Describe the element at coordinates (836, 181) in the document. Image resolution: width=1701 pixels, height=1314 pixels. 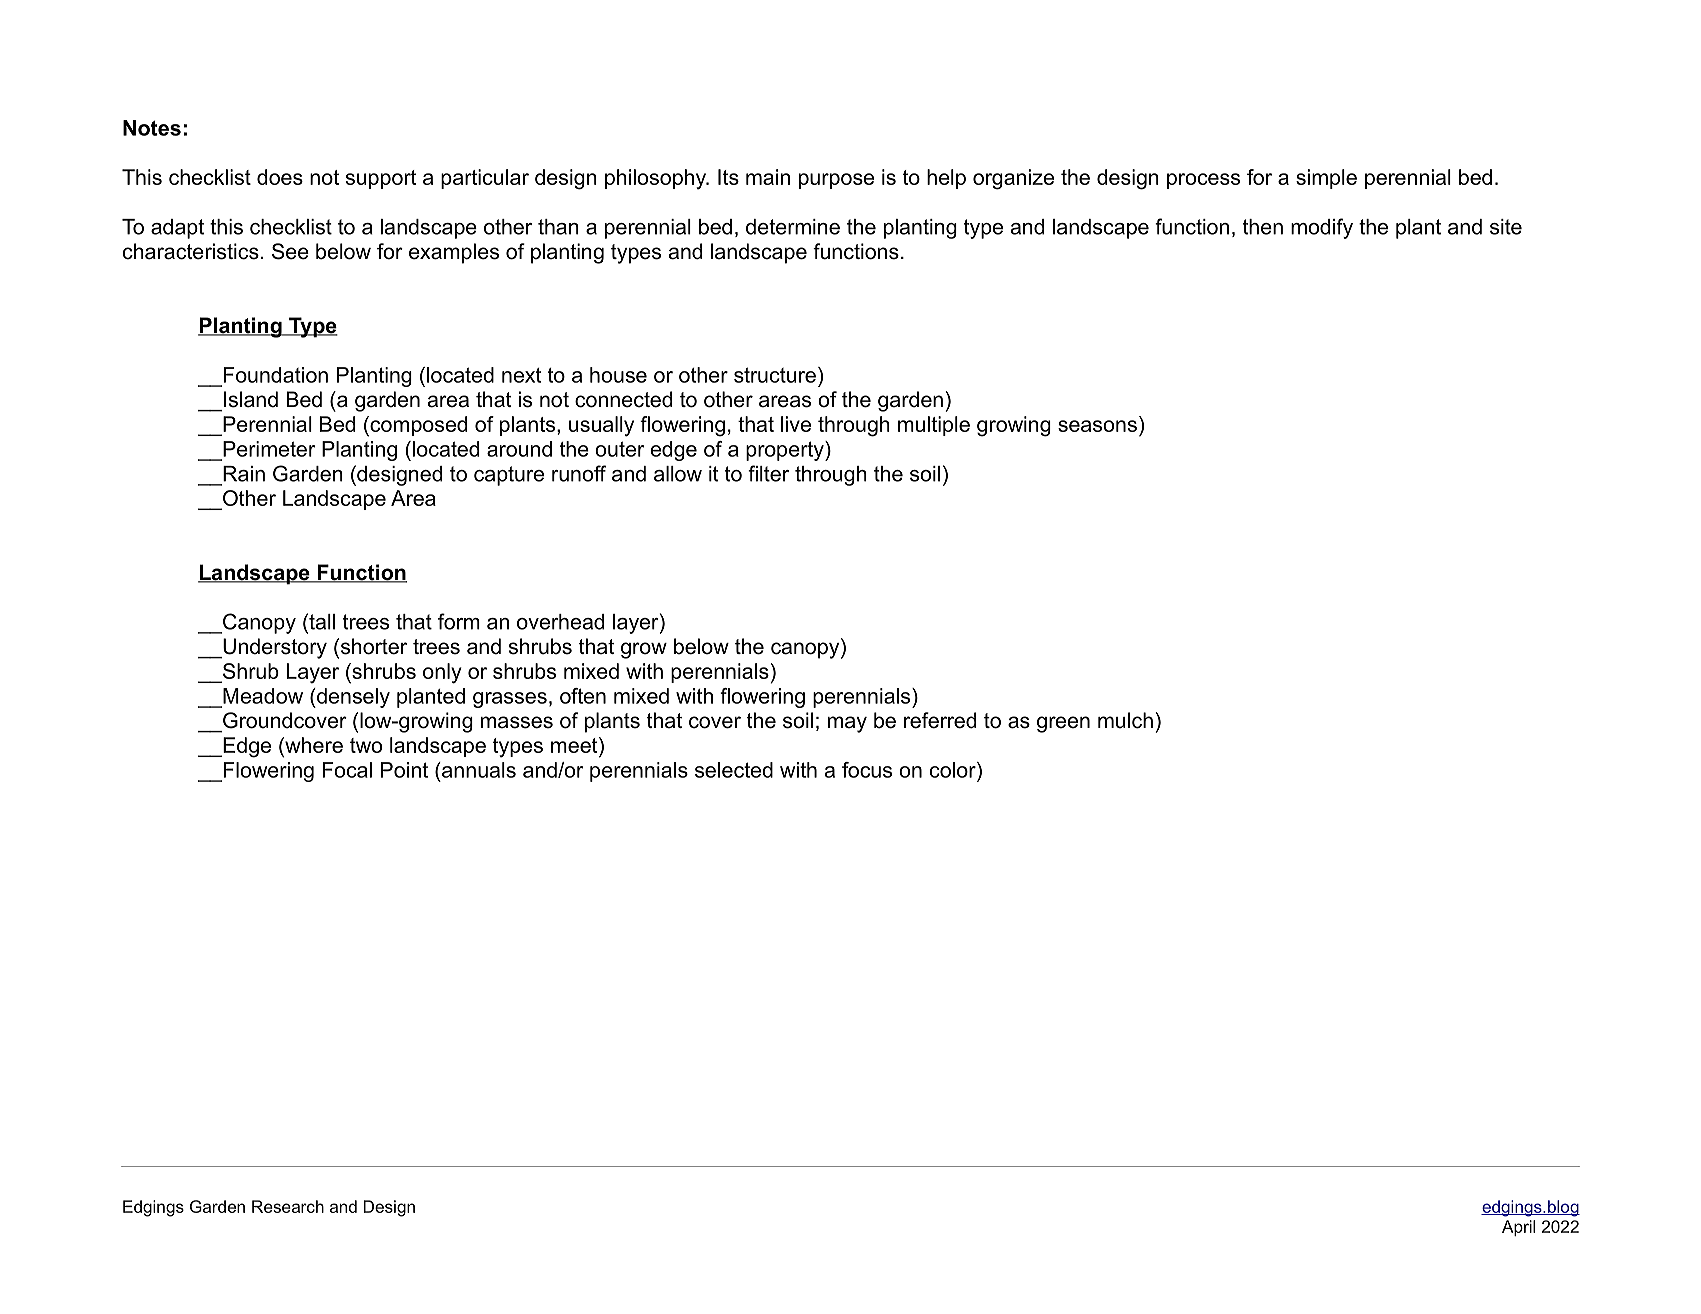
I see `purpose` at that location.
